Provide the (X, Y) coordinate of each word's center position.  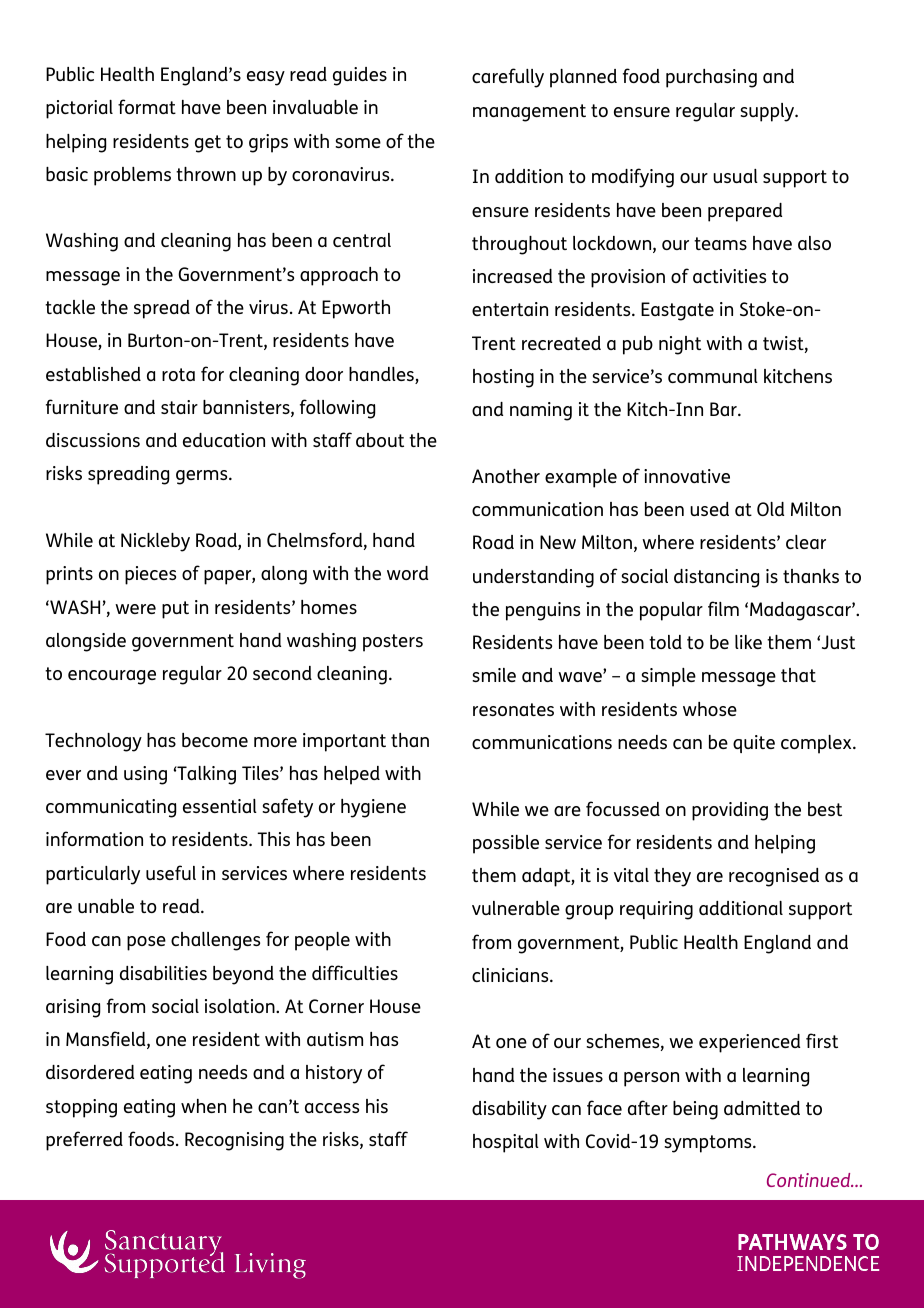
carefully (508, 78)
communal (713, 376)
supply (768, 112)
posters (393, 643)
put (175, 610)
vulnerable (516, 908)
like (748, 642)
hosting (503, 378)
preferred (84, 1141)
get (208, 144)
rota (178, 374)
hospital (506, 1143)
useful (171, 872)
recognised (774, 877)
